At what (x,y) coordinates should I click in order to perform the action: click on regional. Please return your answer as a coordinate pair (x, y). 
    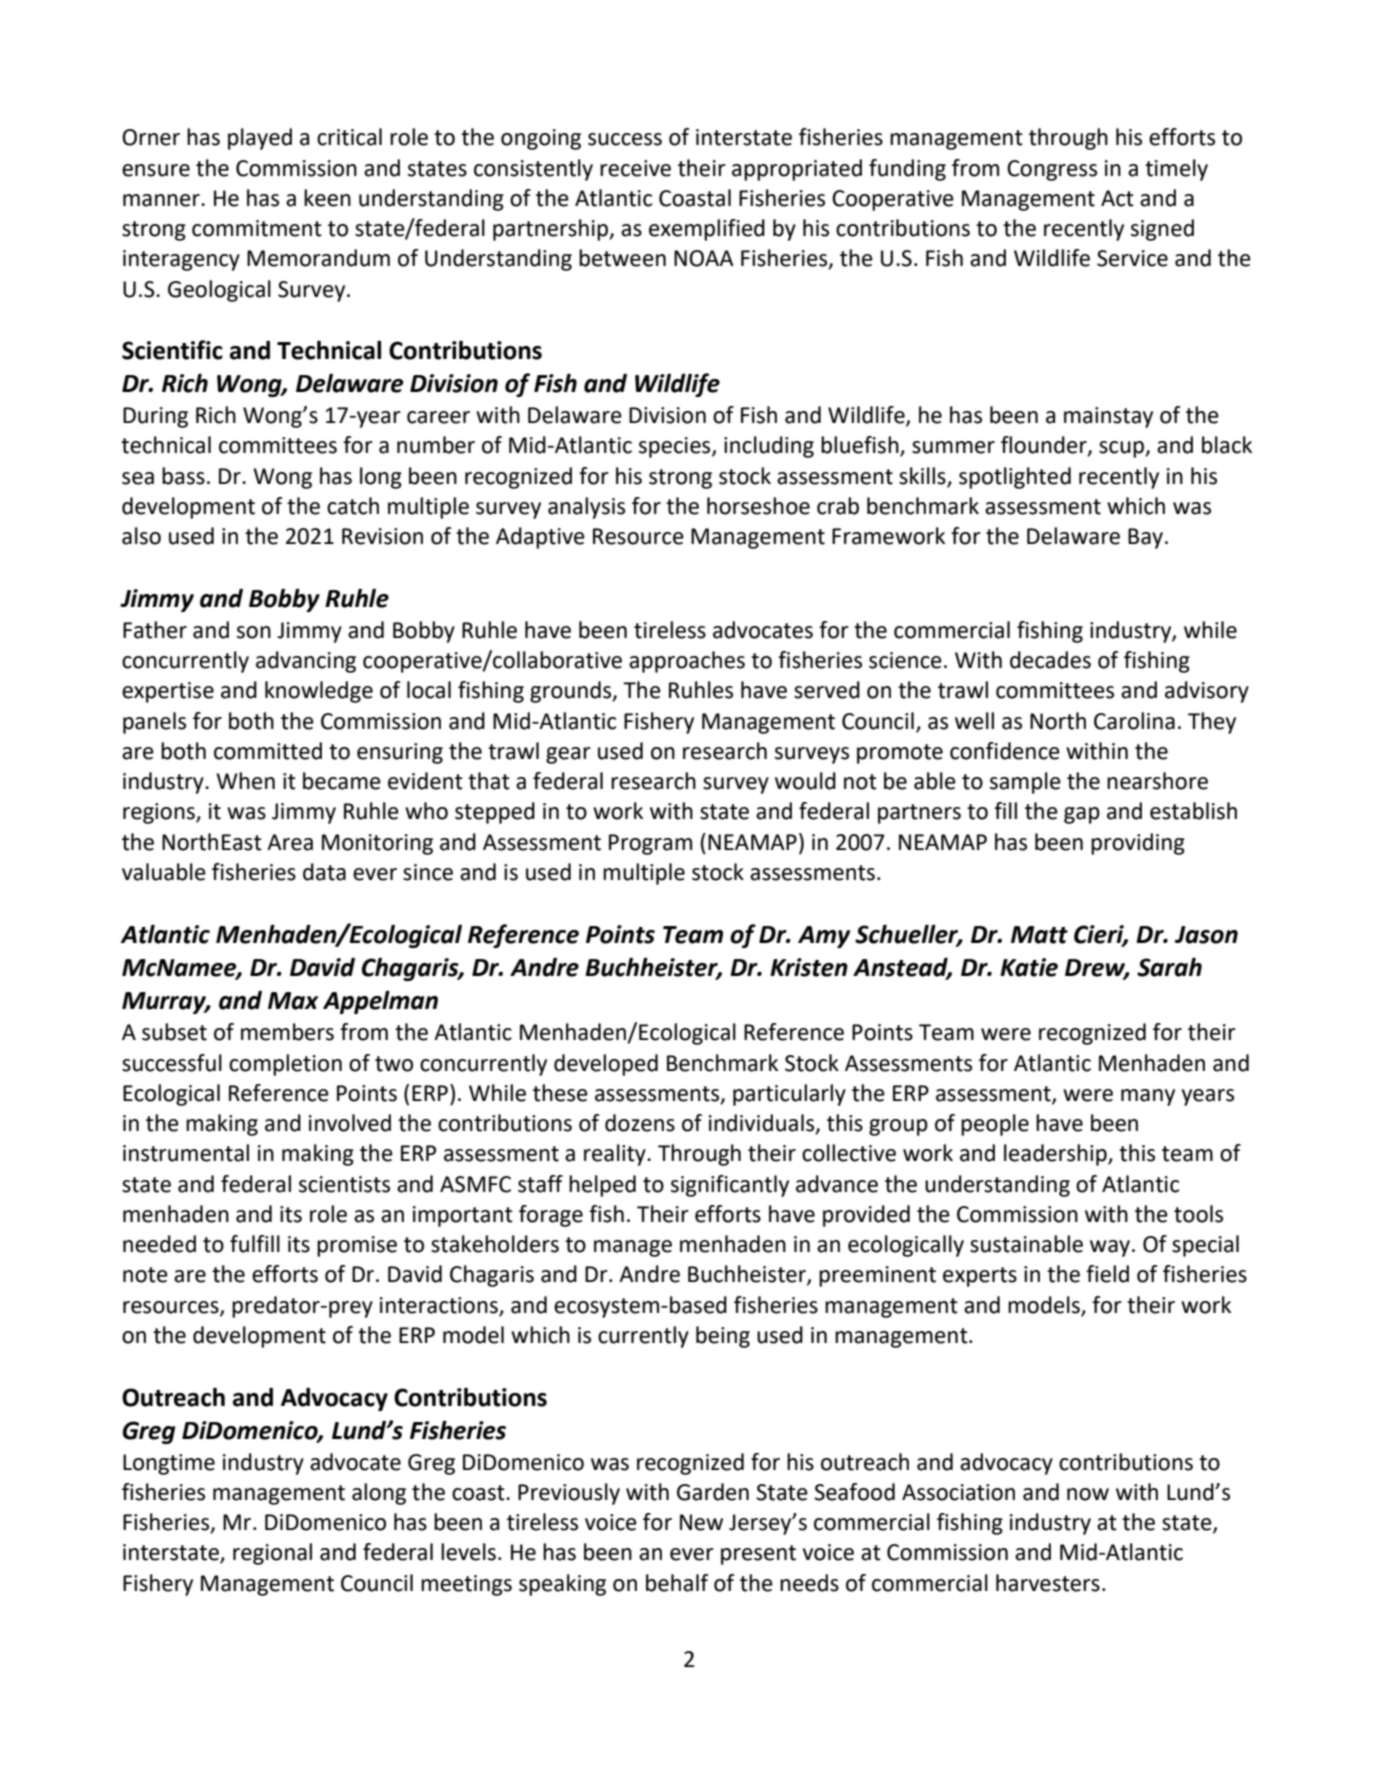
    Looking at the image, I should click on (272, 1554).
